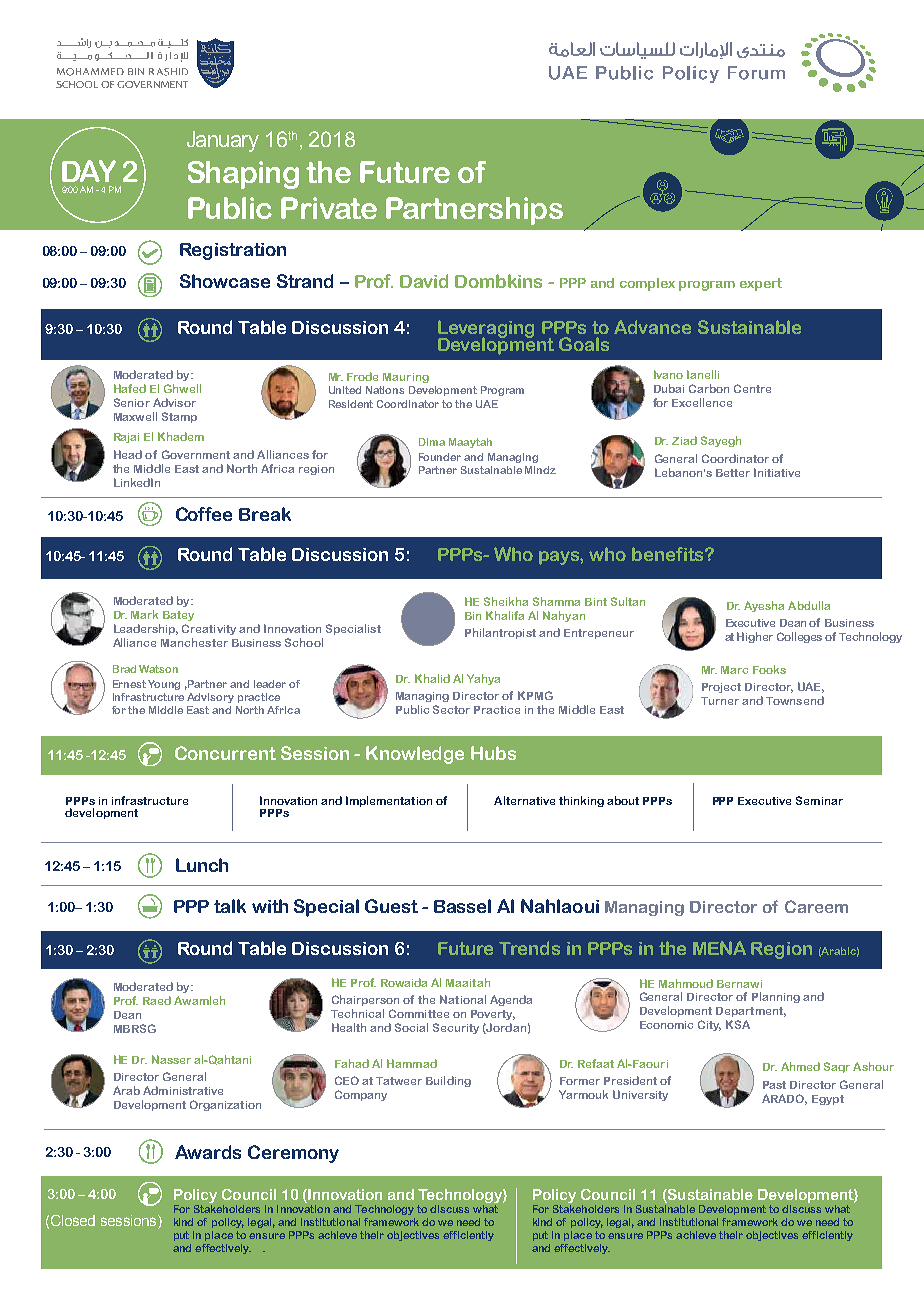 The image size is (924, 1308). Describe the element at coordinates (524, 800) in the document. I see `Alternative` at that location.
